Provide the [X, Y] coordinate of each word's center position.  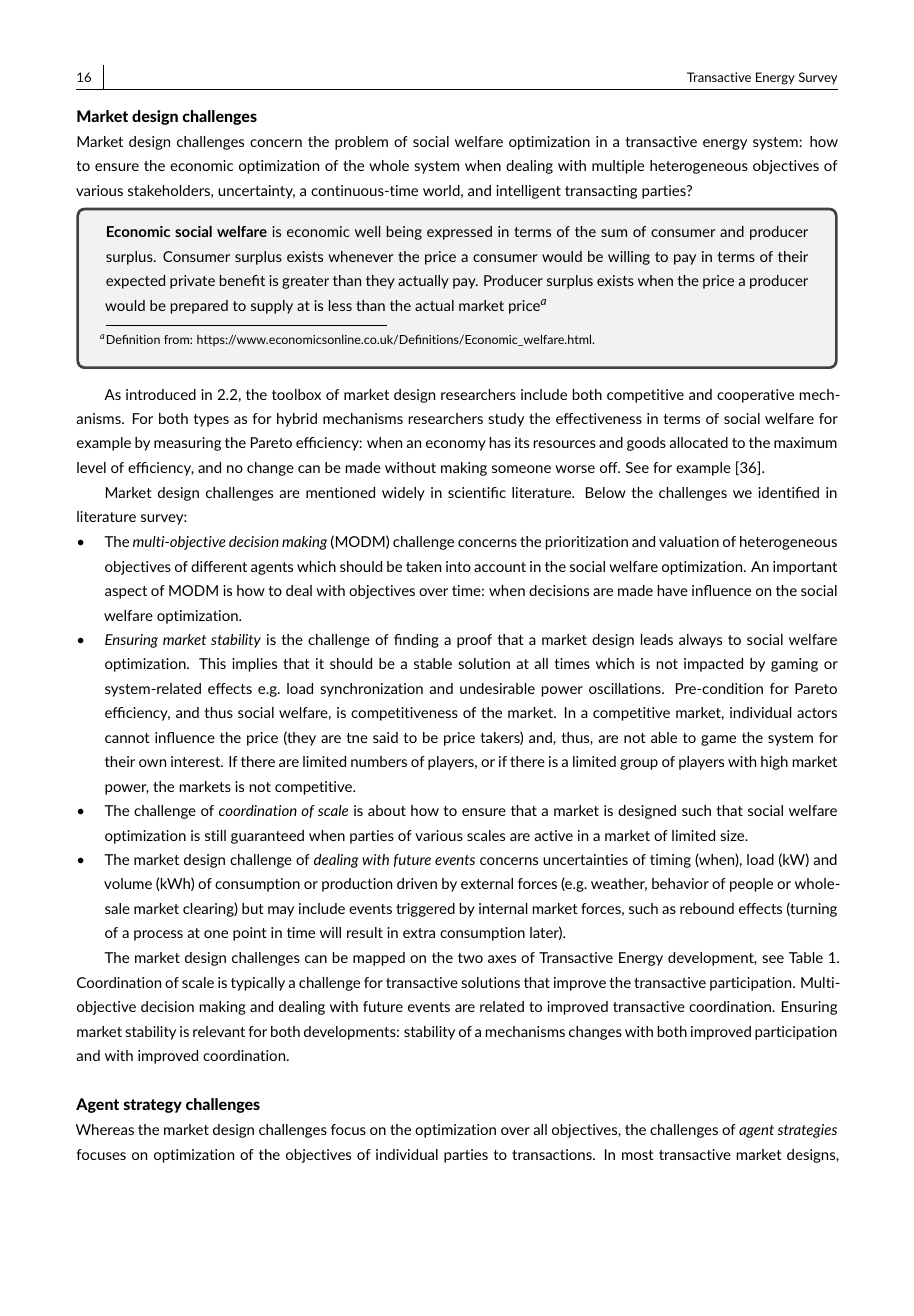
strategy [153, 1106]
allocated [699, 442]
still [215, 835]
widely [403, 494]
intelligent [528, 192]
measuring [187, 444]
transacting [601, 192]
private [192, 282]
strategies [807, 1131]
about [387, 810]
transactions [553, 1154]
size [733, 835]
